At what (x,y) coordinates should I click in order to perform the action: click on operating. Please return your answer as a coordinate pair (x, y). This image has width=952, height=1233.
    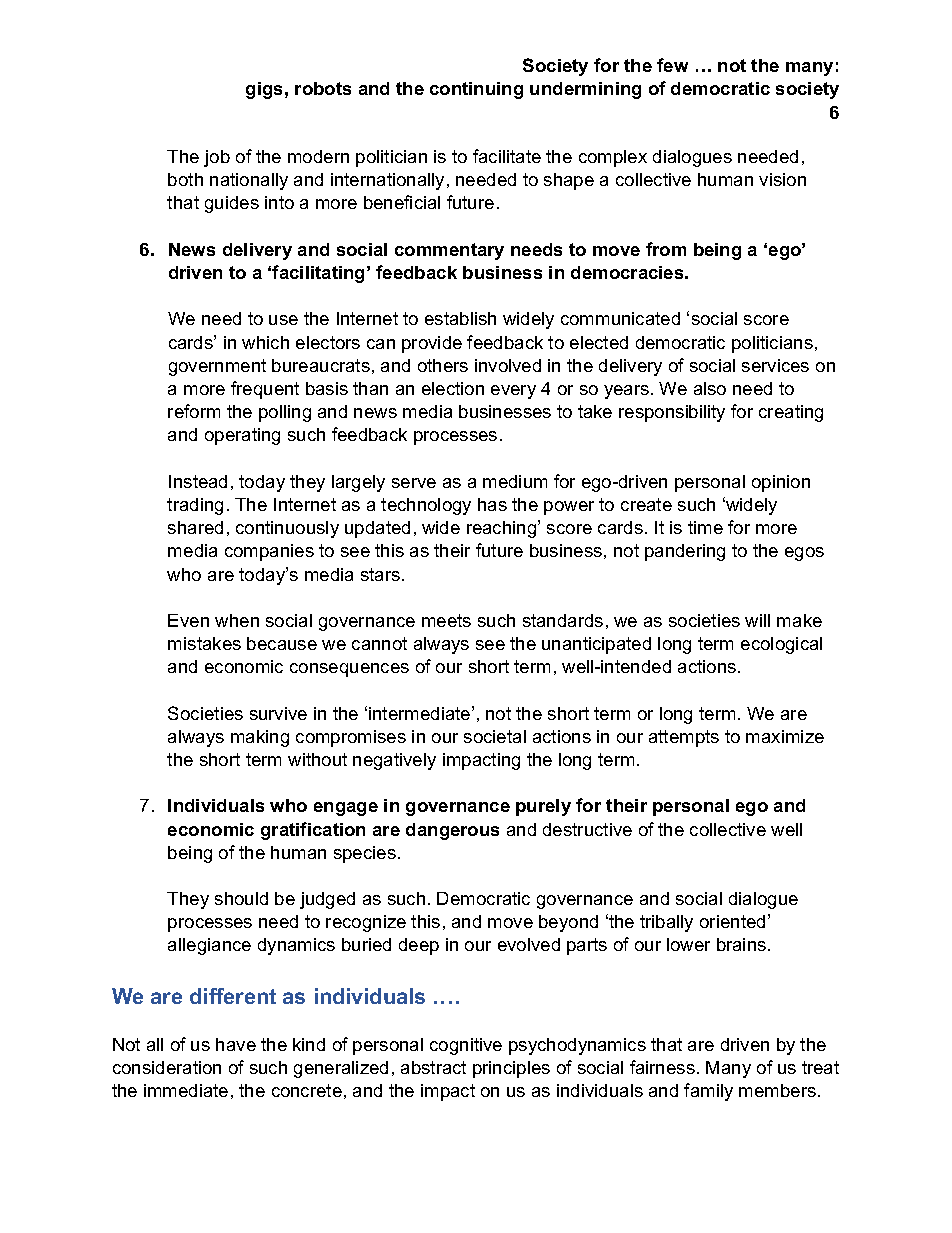
    Looking at the image, I should click on (242, 436).
